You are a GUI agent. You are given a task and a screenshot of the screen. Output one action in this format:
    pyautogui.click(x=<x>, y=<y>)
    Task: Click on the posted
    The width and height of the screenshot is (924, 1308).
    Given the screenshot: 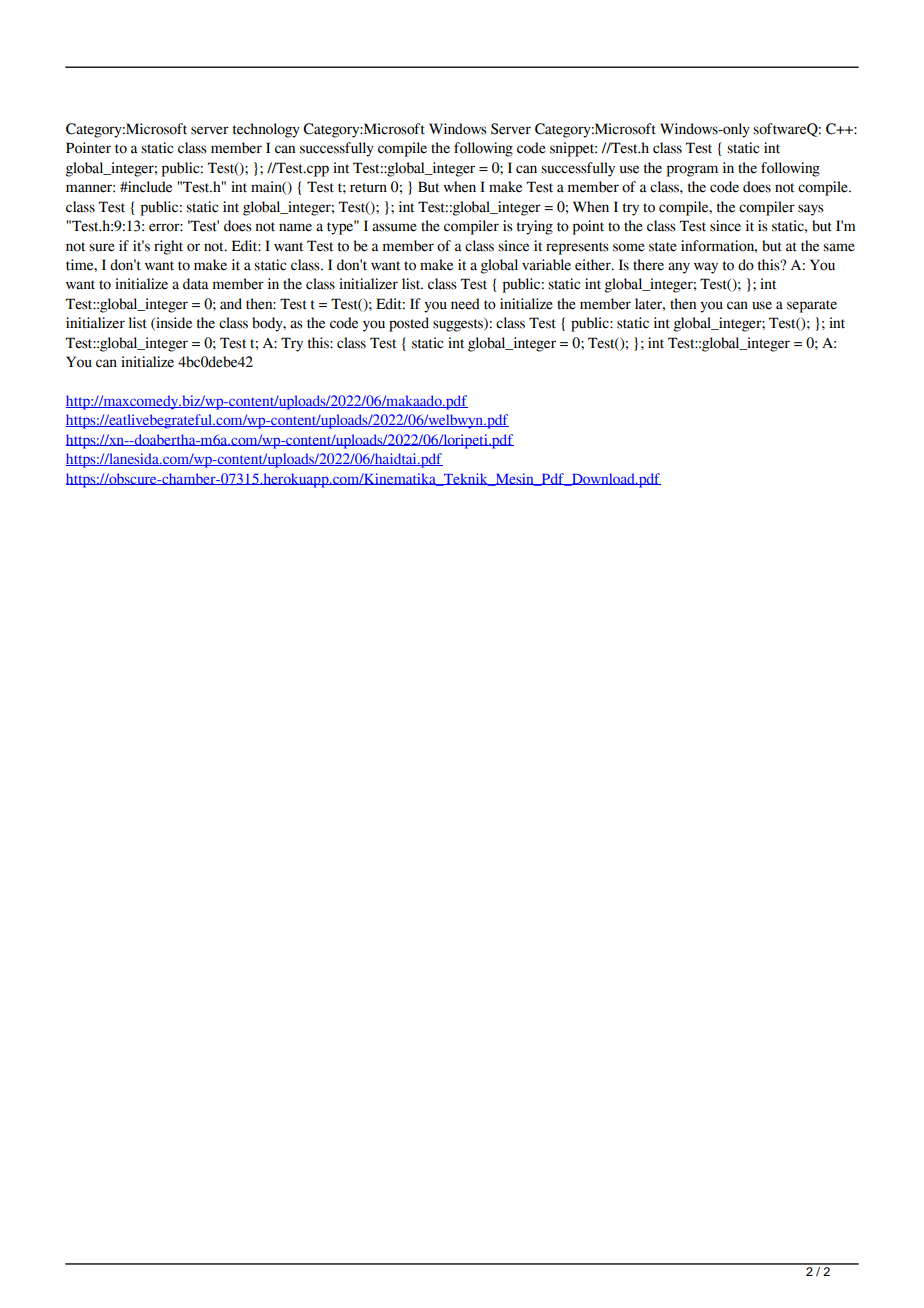 What is the action you would take?
    pyautogui.click(x=409, y=324)
